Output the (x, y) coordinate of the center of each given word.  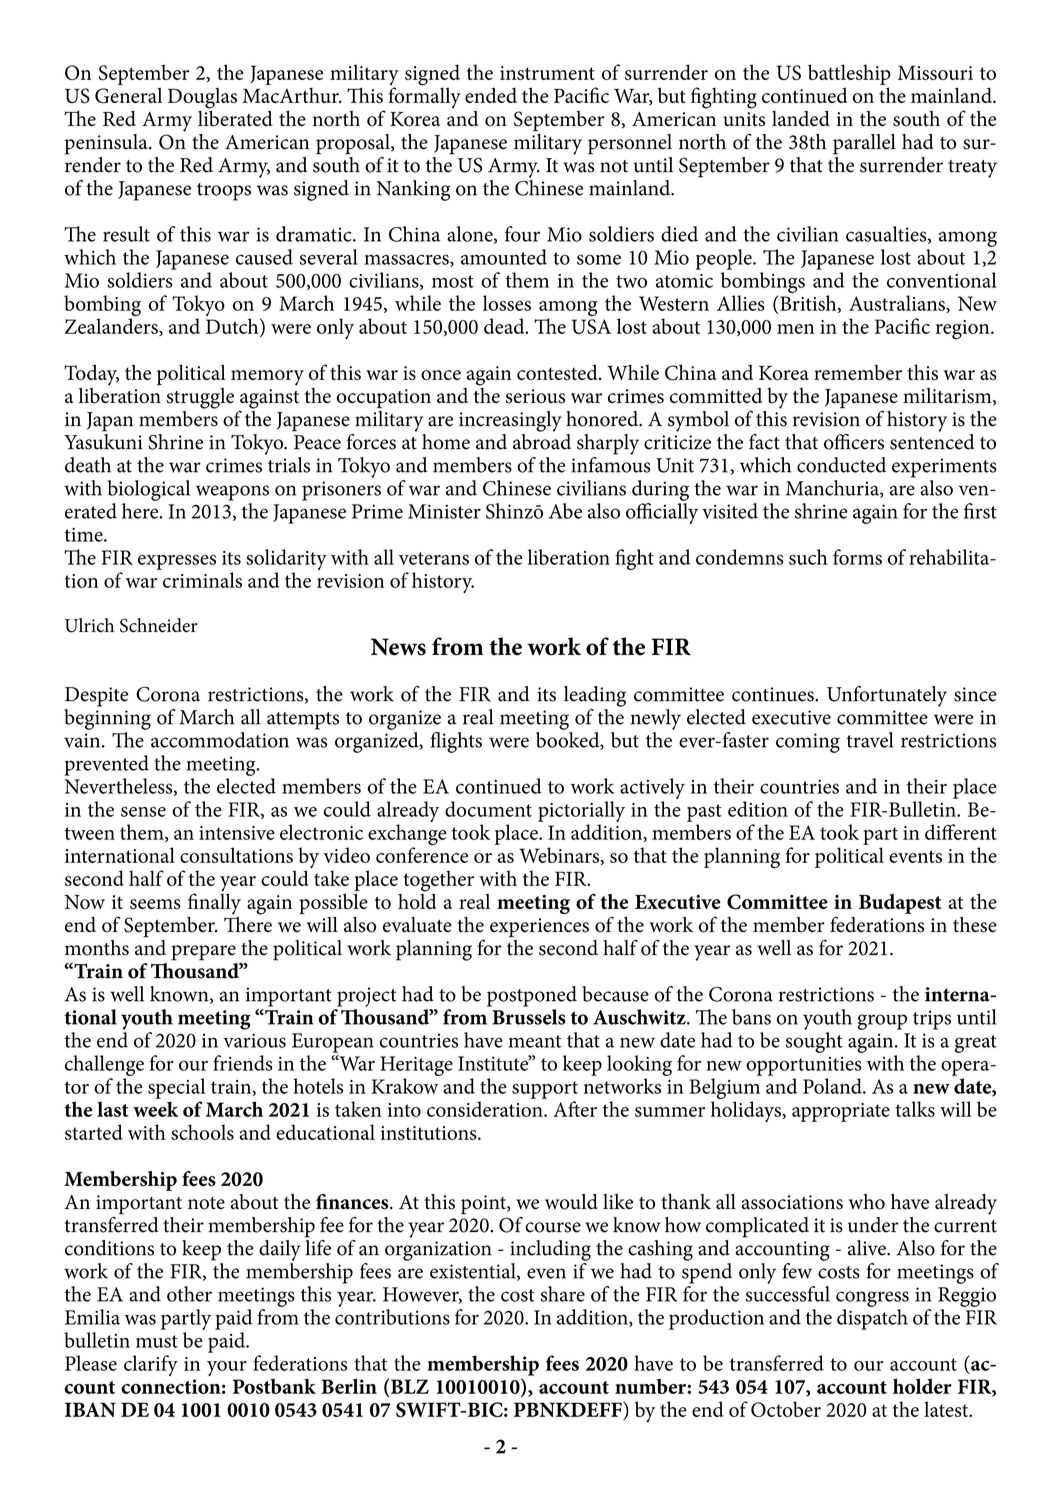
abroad (542, 440)
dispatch (872, 1319)
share (563, 1294)
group (882, 1022)
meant (535, 1041)
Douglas (202, 98)
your (227, 1368)
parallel (864, 144)
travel (869, 740)
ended (491, 95)
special (176, 1088)
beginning (107, 718)
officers (854, 442)
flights (456, 742)
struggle (200, 398)
